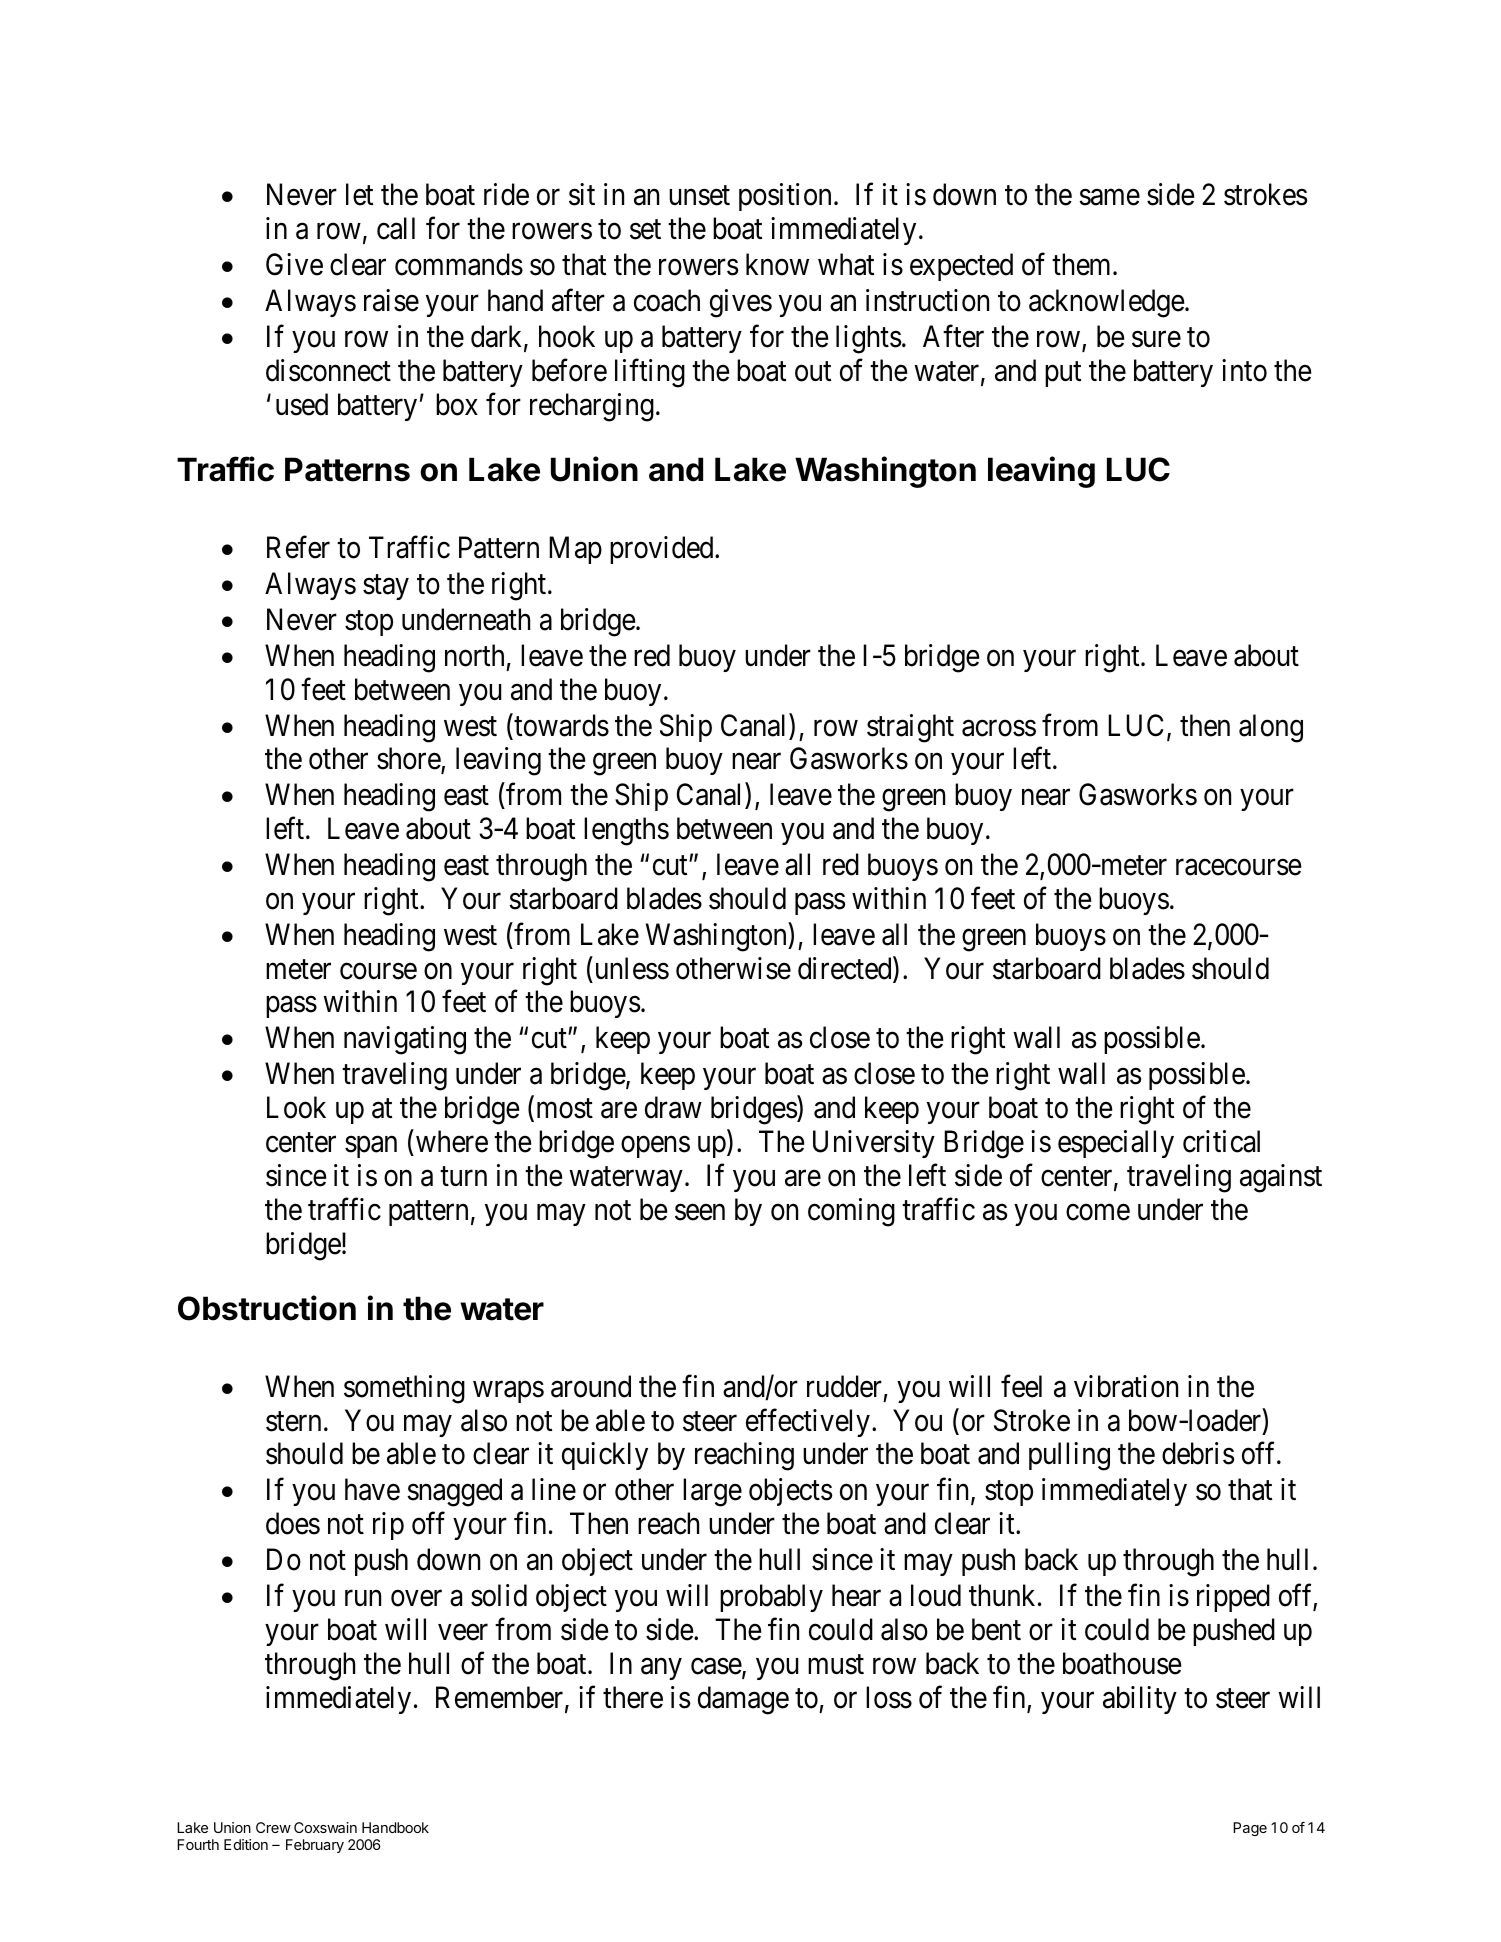 The width and height of the screenshot is (1501, 1942). I want to click on them, so click(1083, 264).
